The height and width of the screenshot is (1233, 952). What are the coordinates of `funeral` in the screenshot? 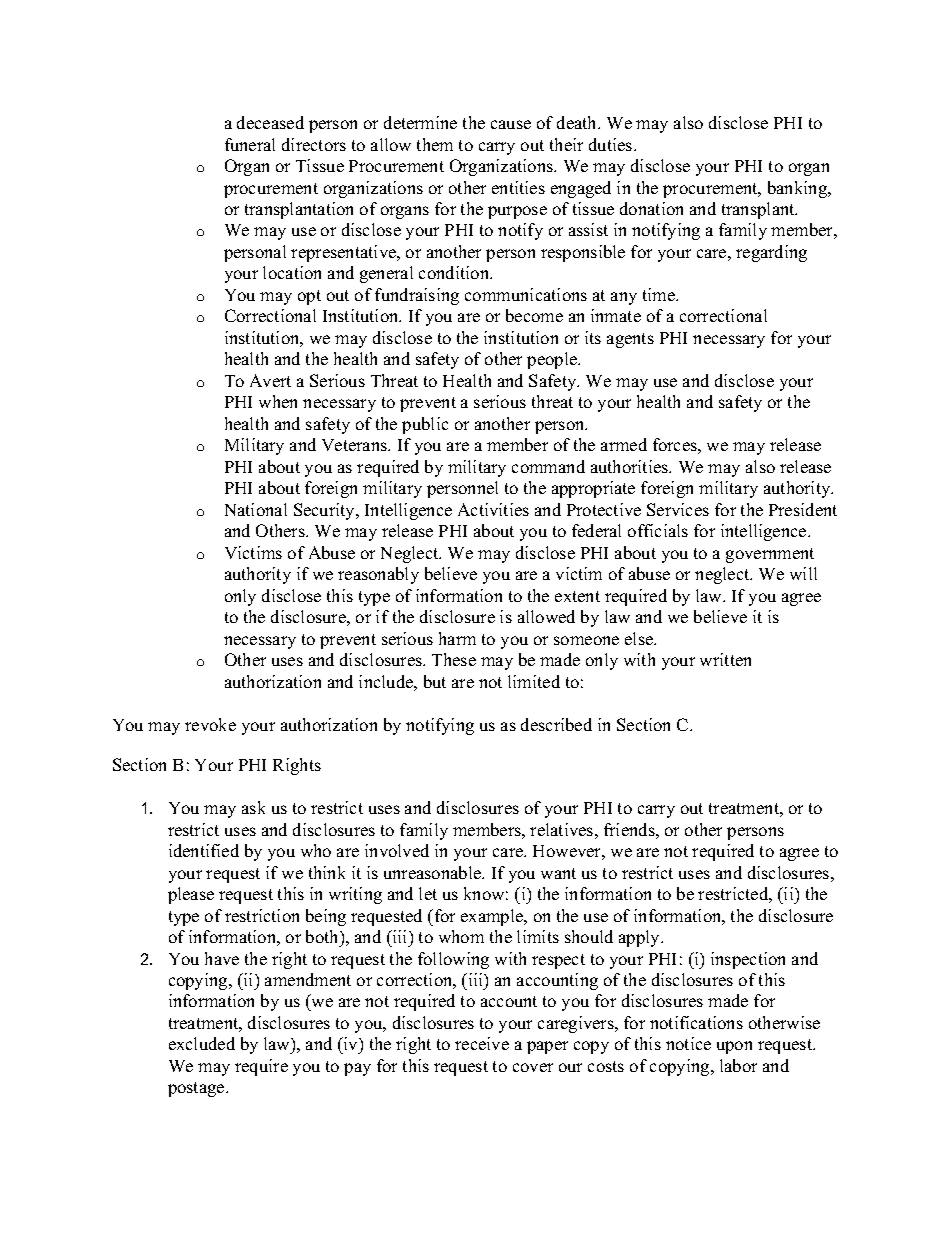 It's located at (250, 144).
